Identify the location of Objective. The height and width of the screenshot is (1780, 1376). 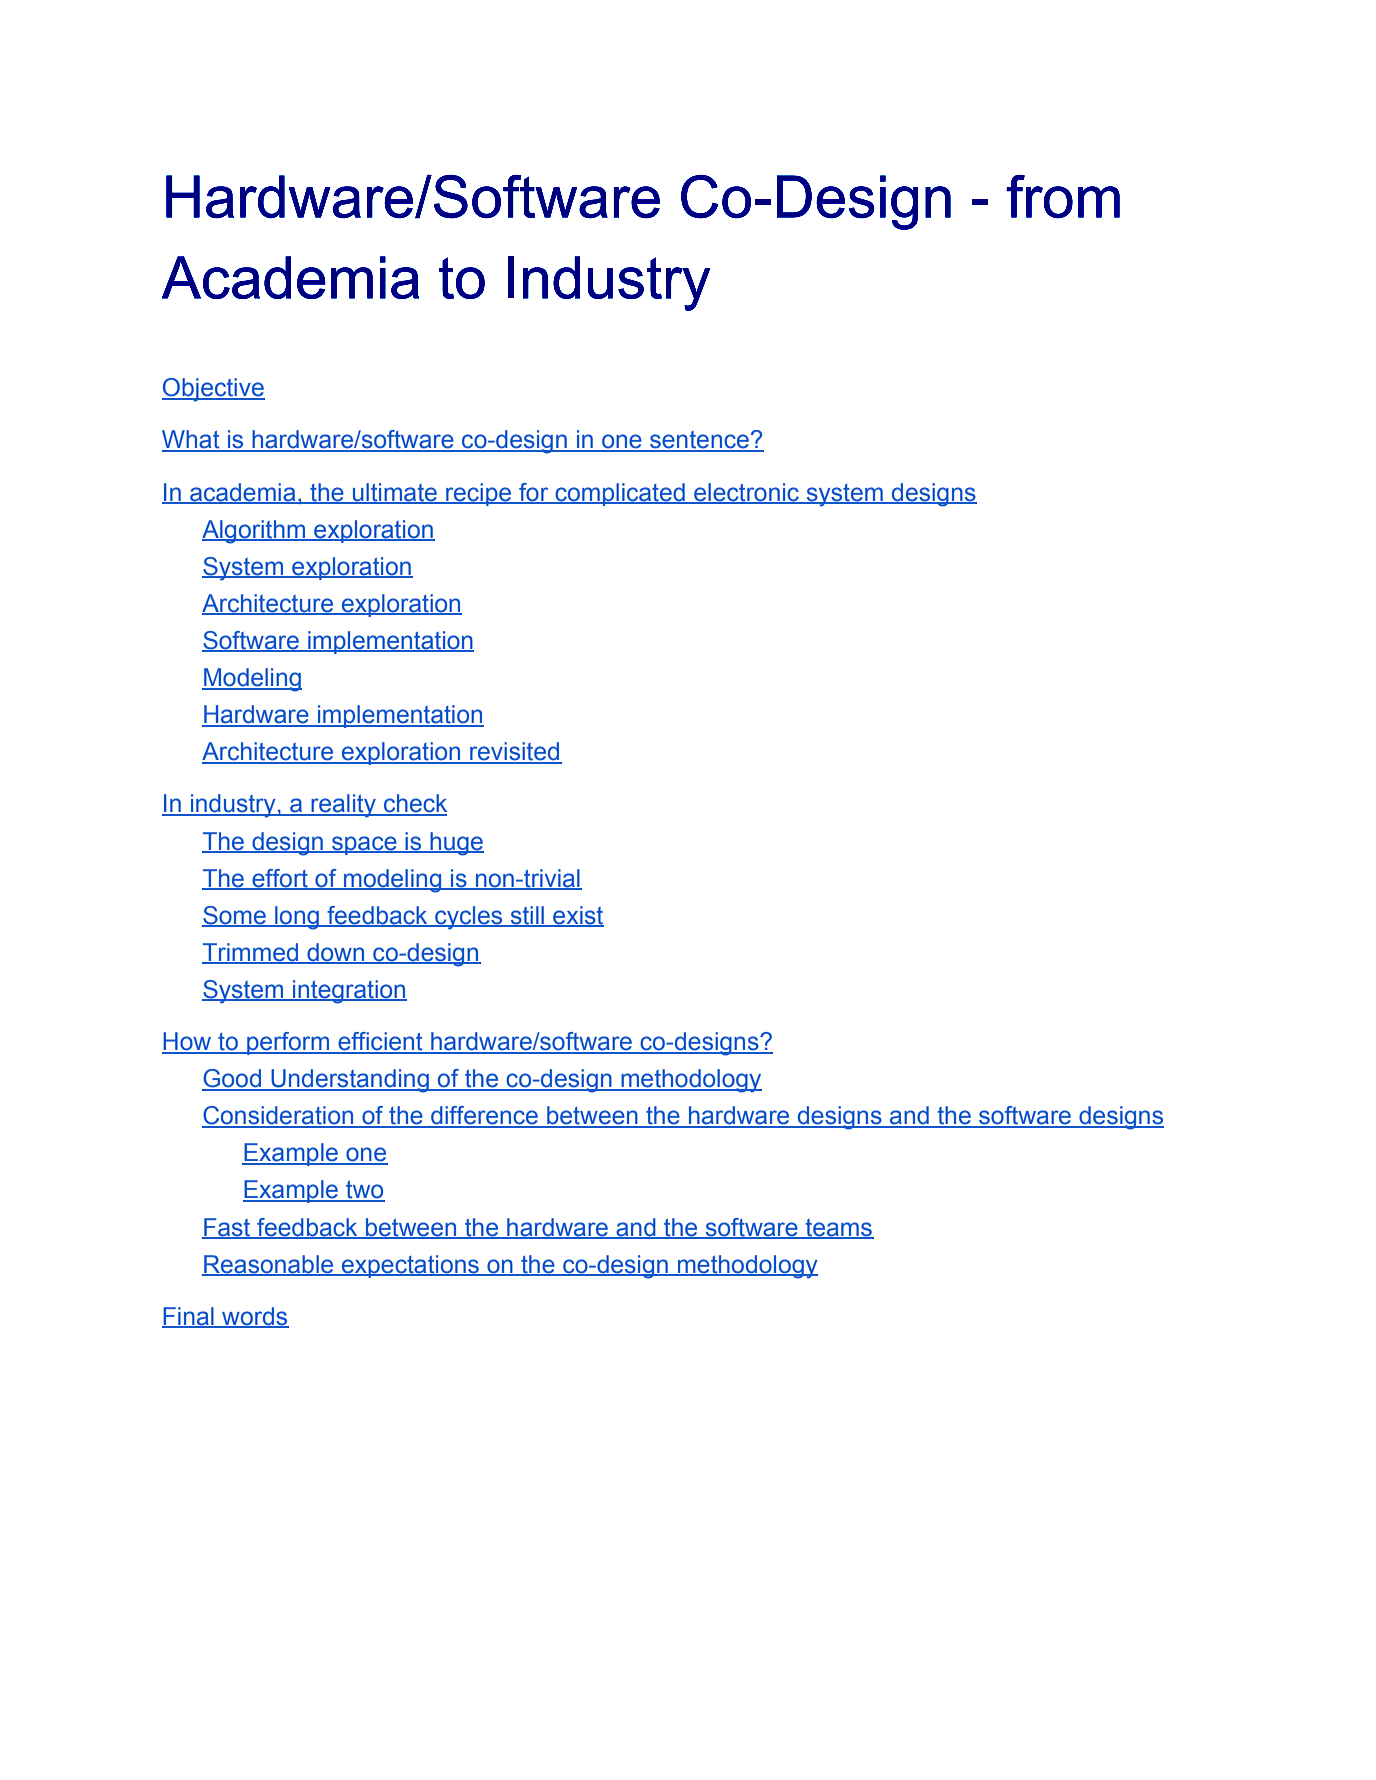
(213, 390).
